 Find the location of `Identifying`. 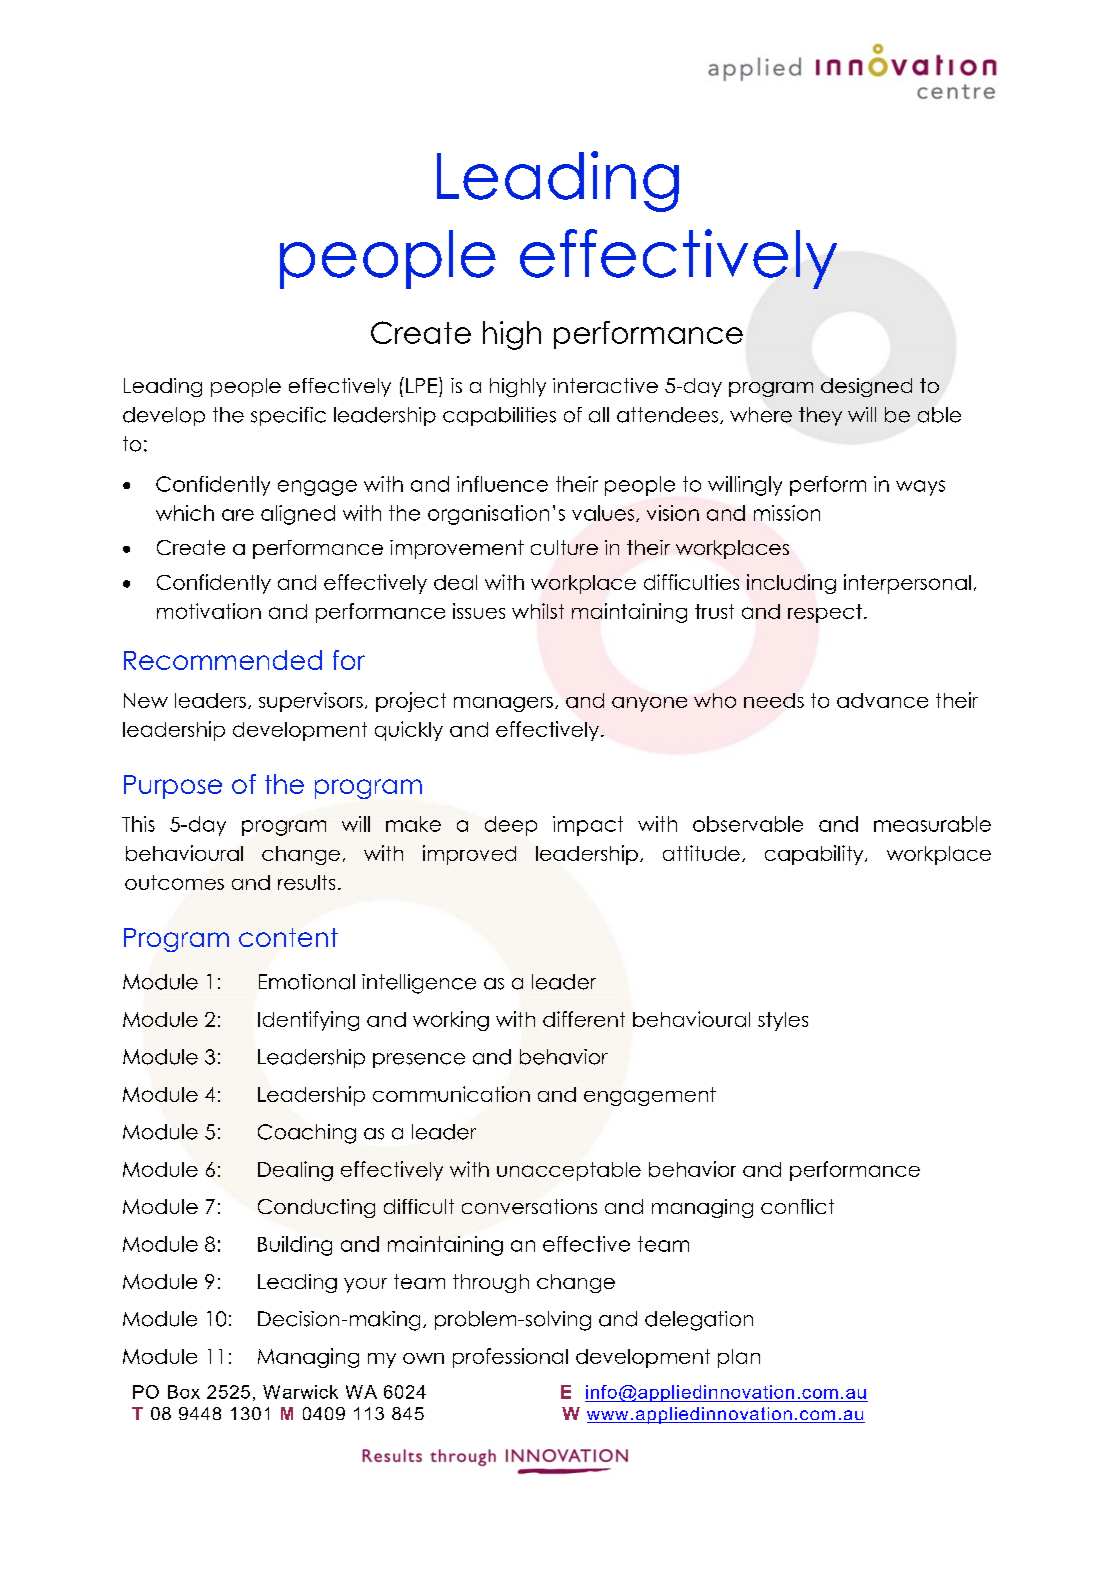

Identifying is located at coordinates (308, 1021).
